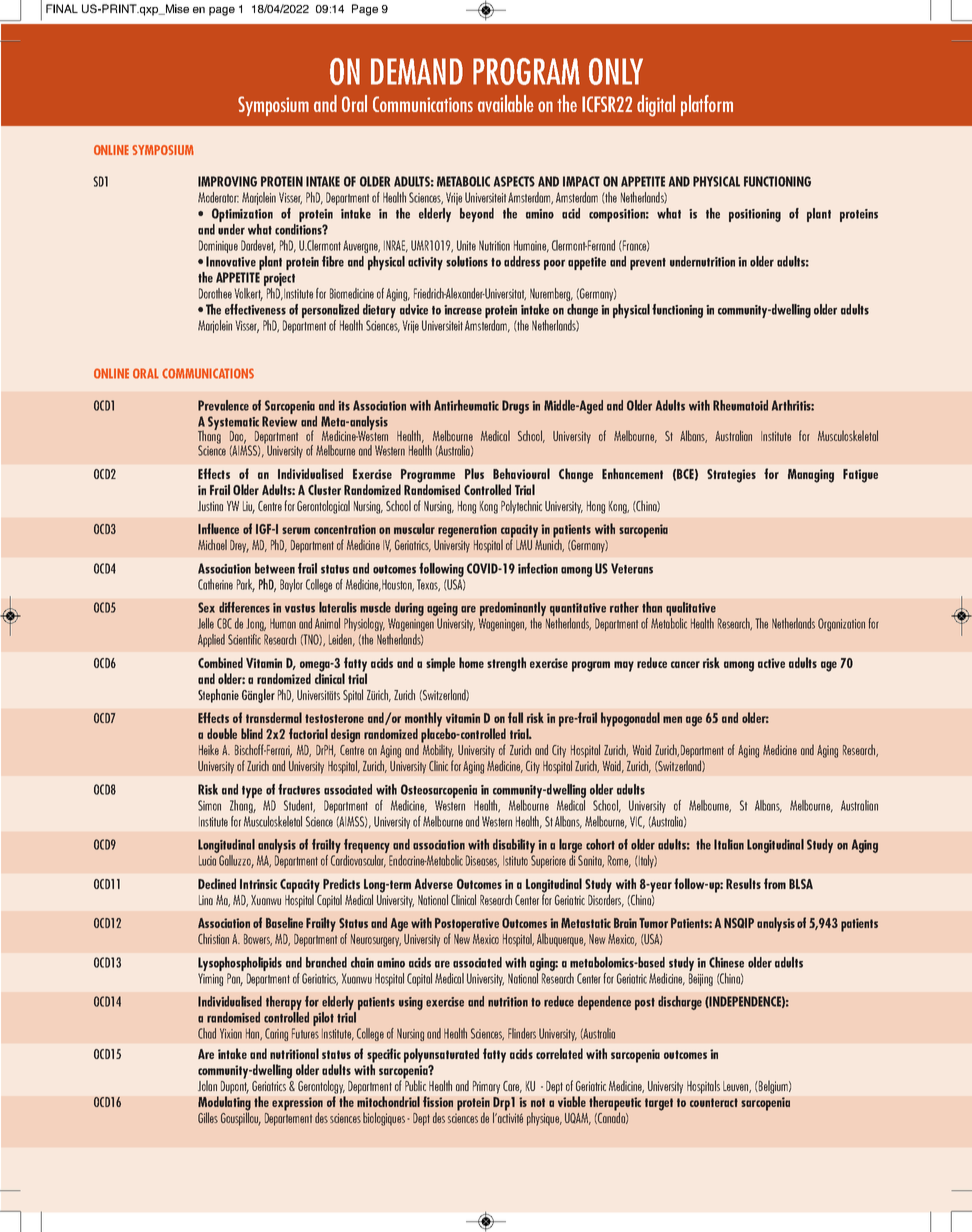 The image size is (972, 1232). What do you see at coordinates (515, 407) in the screenshot?
I see `Drugs` at bounding box center [515, 407].
